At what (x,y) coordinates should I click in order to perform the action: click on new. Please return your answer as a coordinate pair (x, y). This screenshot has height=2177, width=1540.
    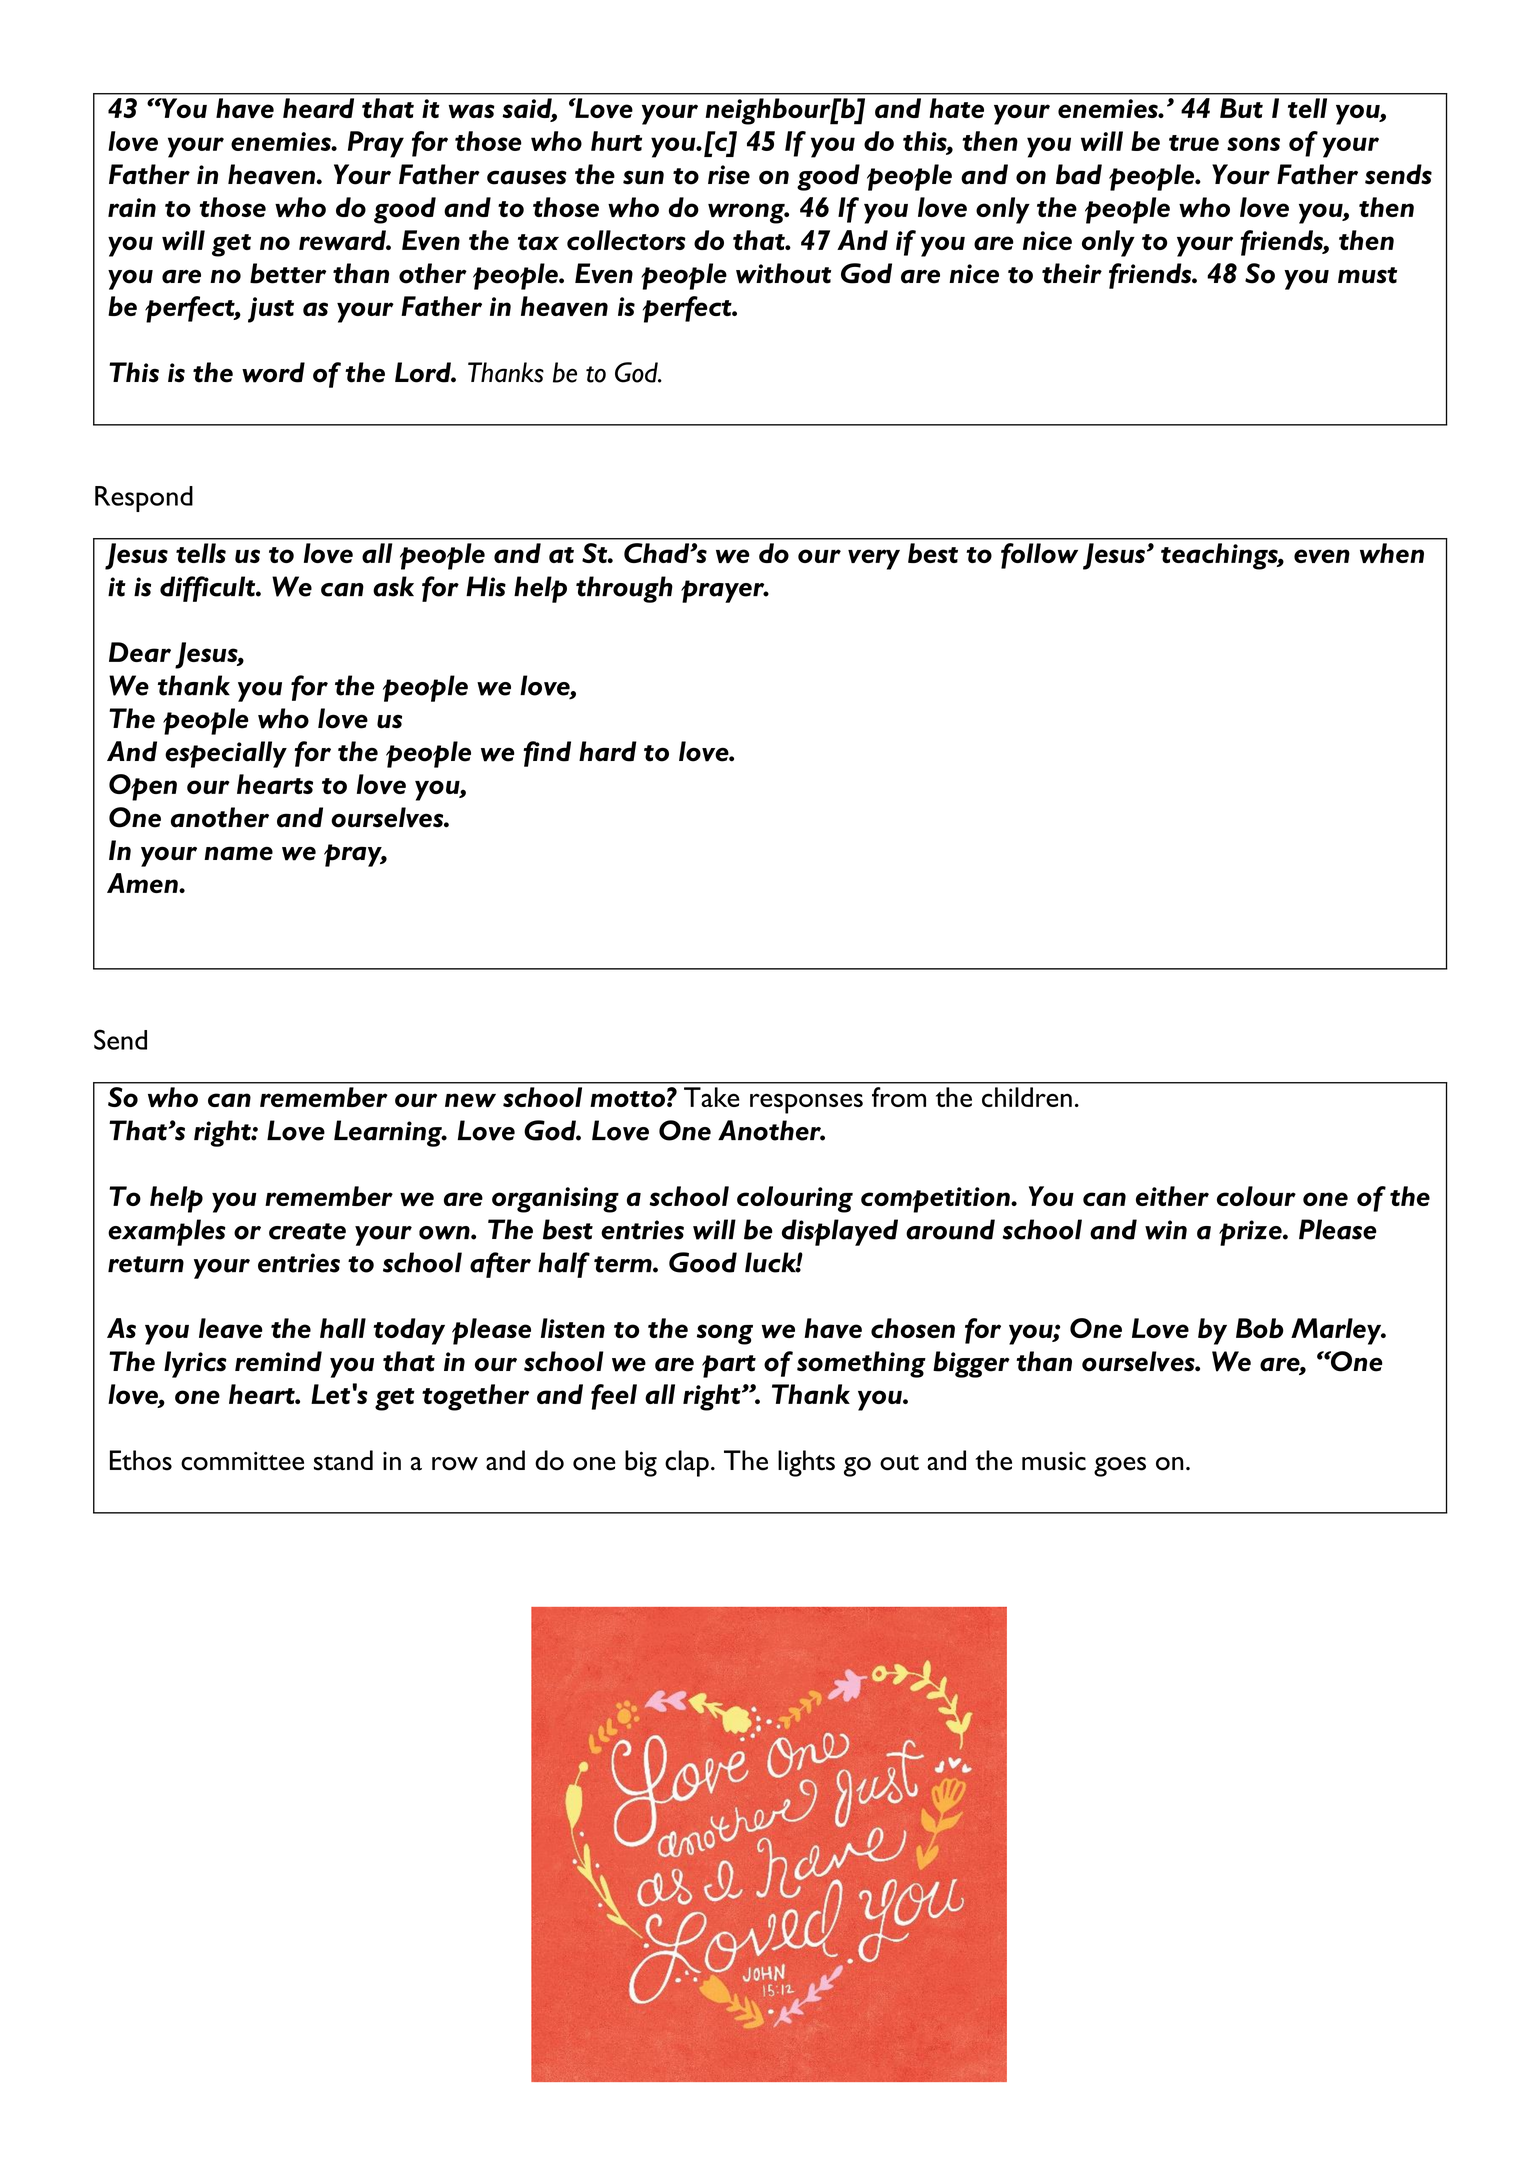
    Looking at the image, I should click on (470, 1100).
